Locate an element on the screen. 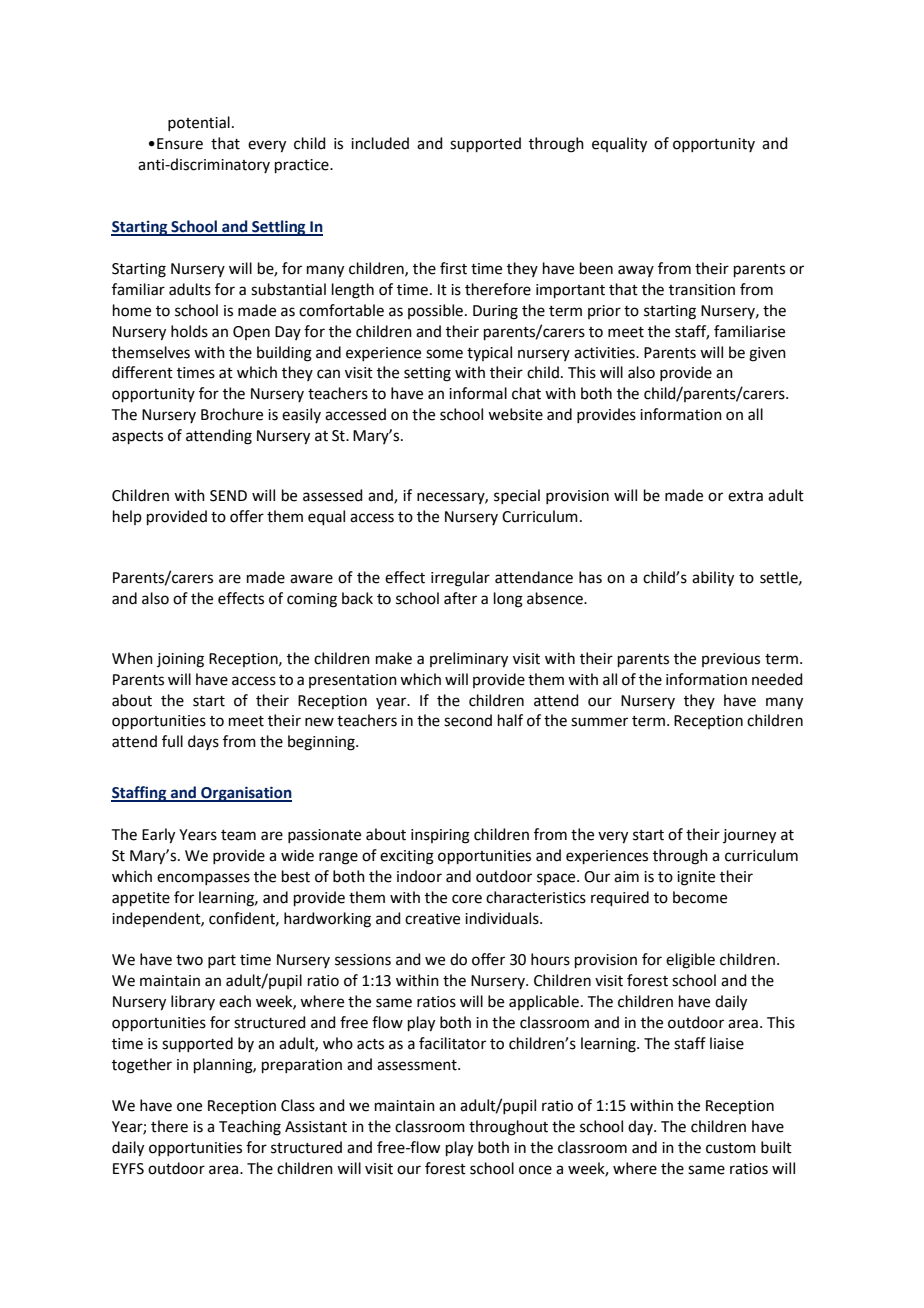 This screenshot has width=924, height=1308. one is located at coordinates (189, 1107).
